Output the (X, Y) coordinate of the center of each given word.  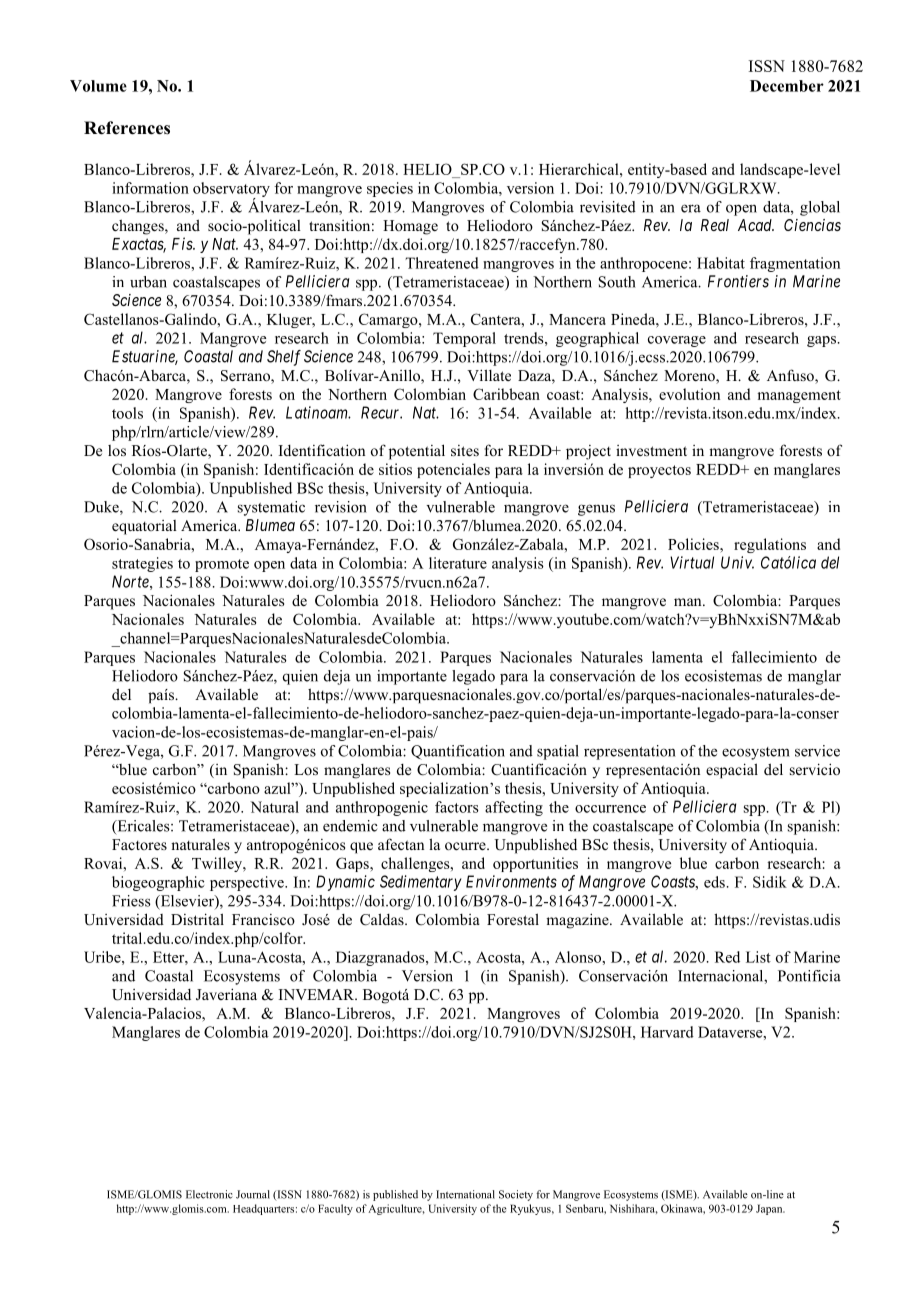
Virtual (692, 562)
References (127, 128)
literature (458, 563)
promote (222, 565)
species (390, 189)
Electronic (209, 1194)
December (787, 86)
